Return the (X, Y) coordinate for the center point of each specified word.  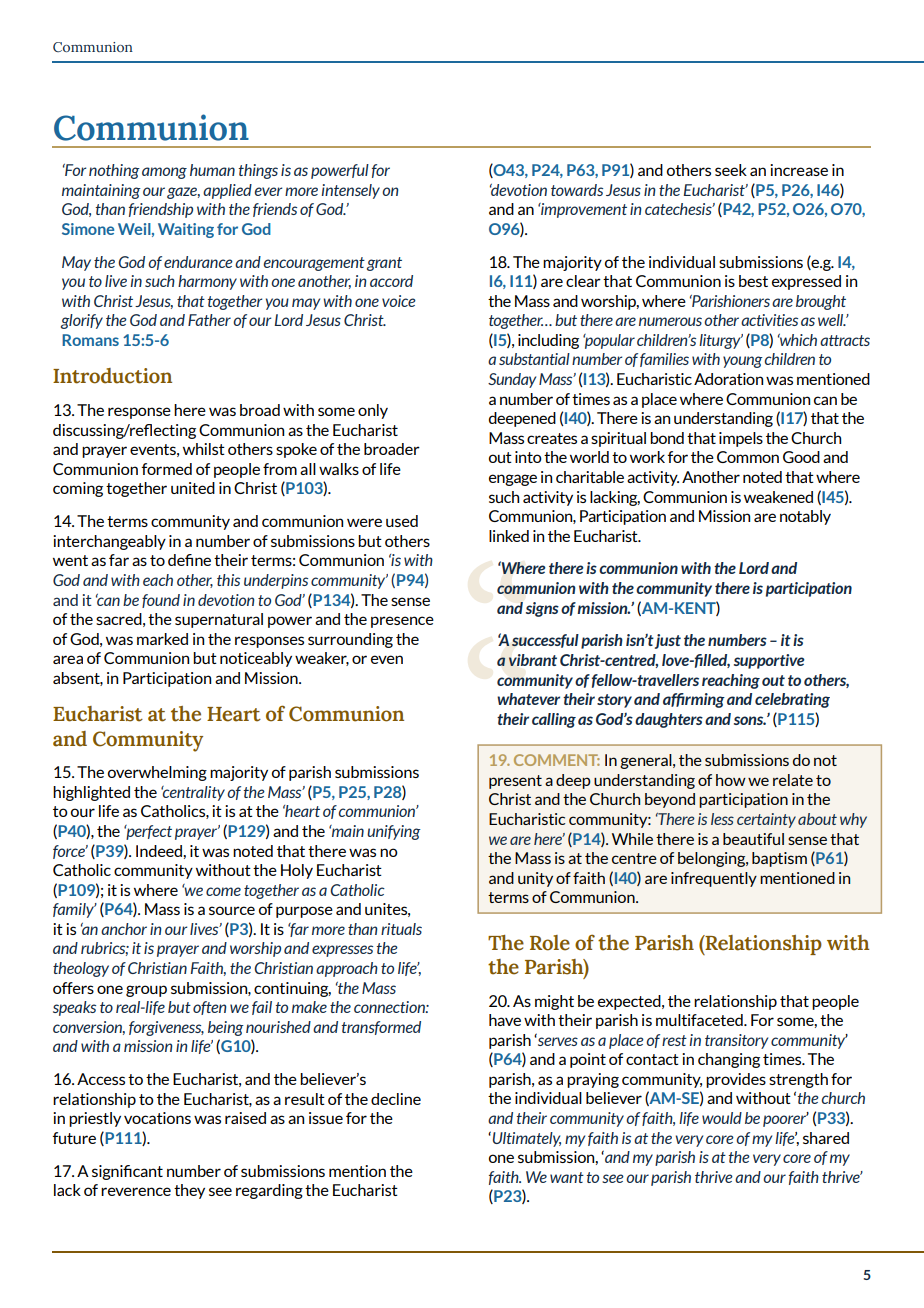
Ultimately (525, 1139)
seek (731, 170)
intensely (350, 191)
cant (148, 1171)
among (164, 173)
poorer (786, 1120)
